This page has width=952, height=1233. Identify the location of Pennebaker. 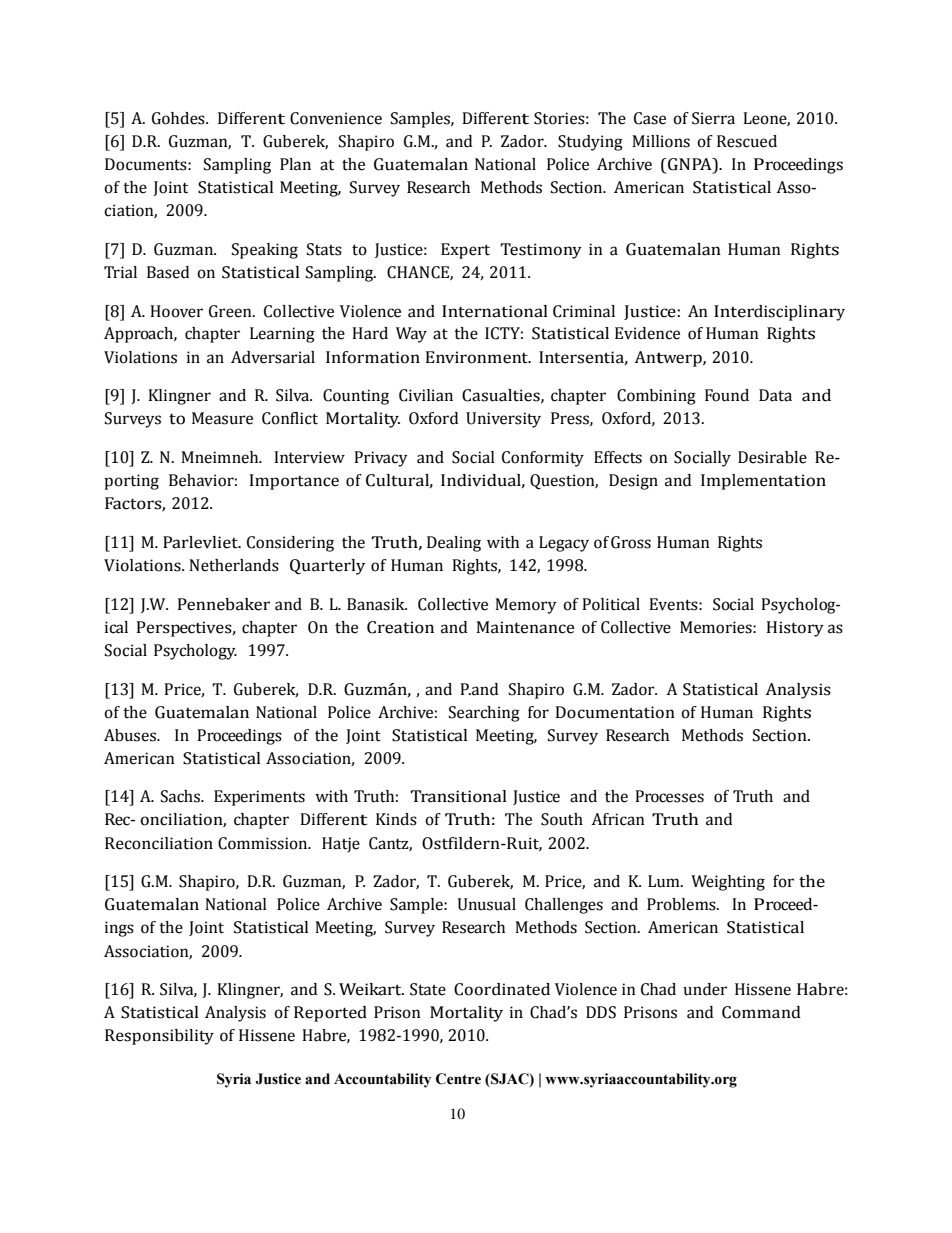
(224, 604).
